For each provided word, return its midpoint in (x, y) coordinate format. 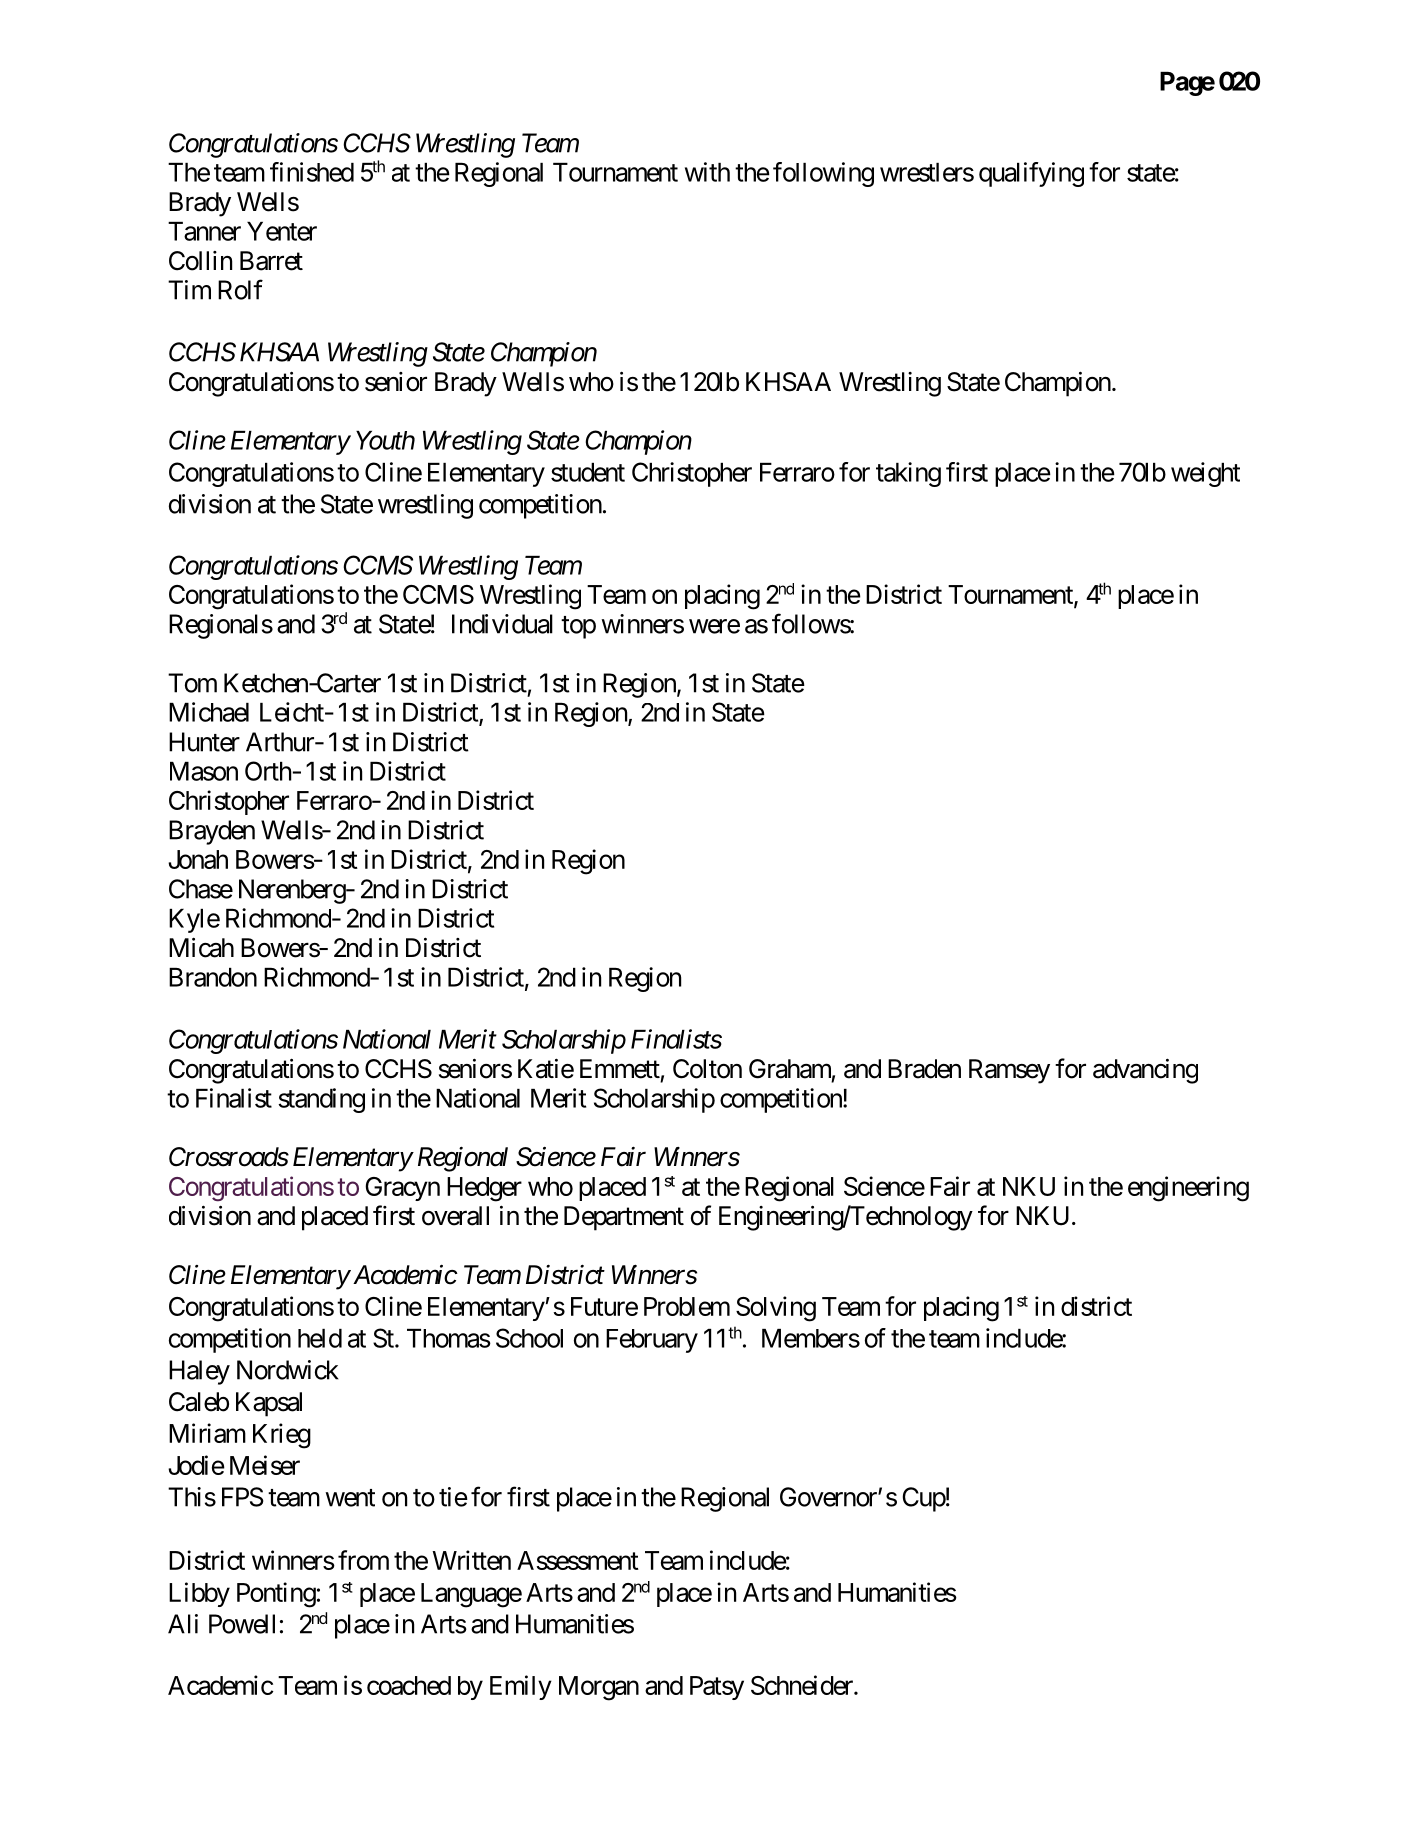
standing (321, 1100)
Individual (502, 624)
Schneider (803, 1685)
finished (312, 172)
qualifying (1031, 174)
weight (1205, 474)
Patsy (717, 1688)
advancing (1145, 1071)
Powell (242, 1624)
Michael (209, 712)
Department (624, 1218)
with (707, 172)
